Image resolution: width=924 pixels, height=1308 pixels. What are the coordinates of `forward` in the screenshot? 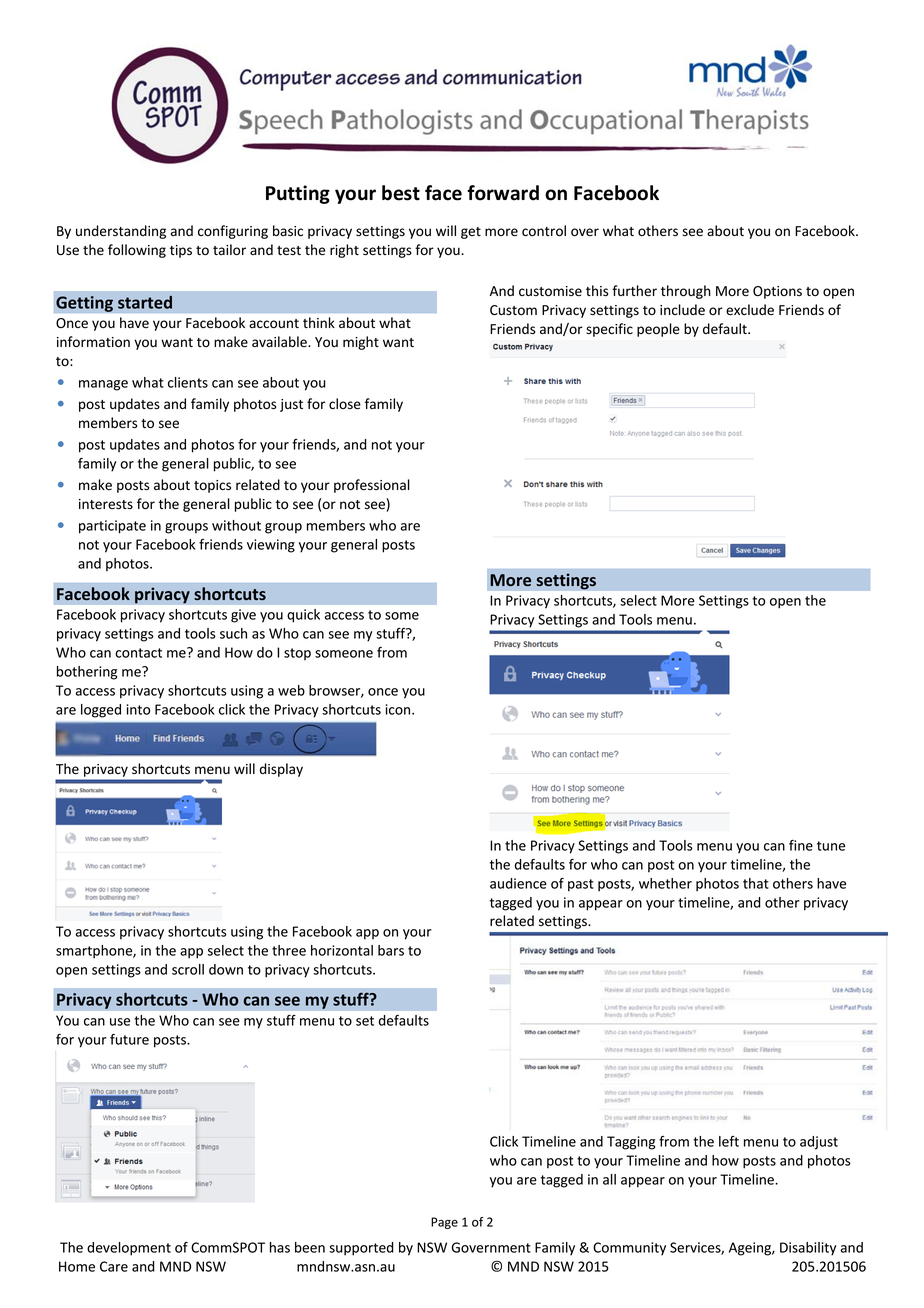 It's located at (503, 193).
